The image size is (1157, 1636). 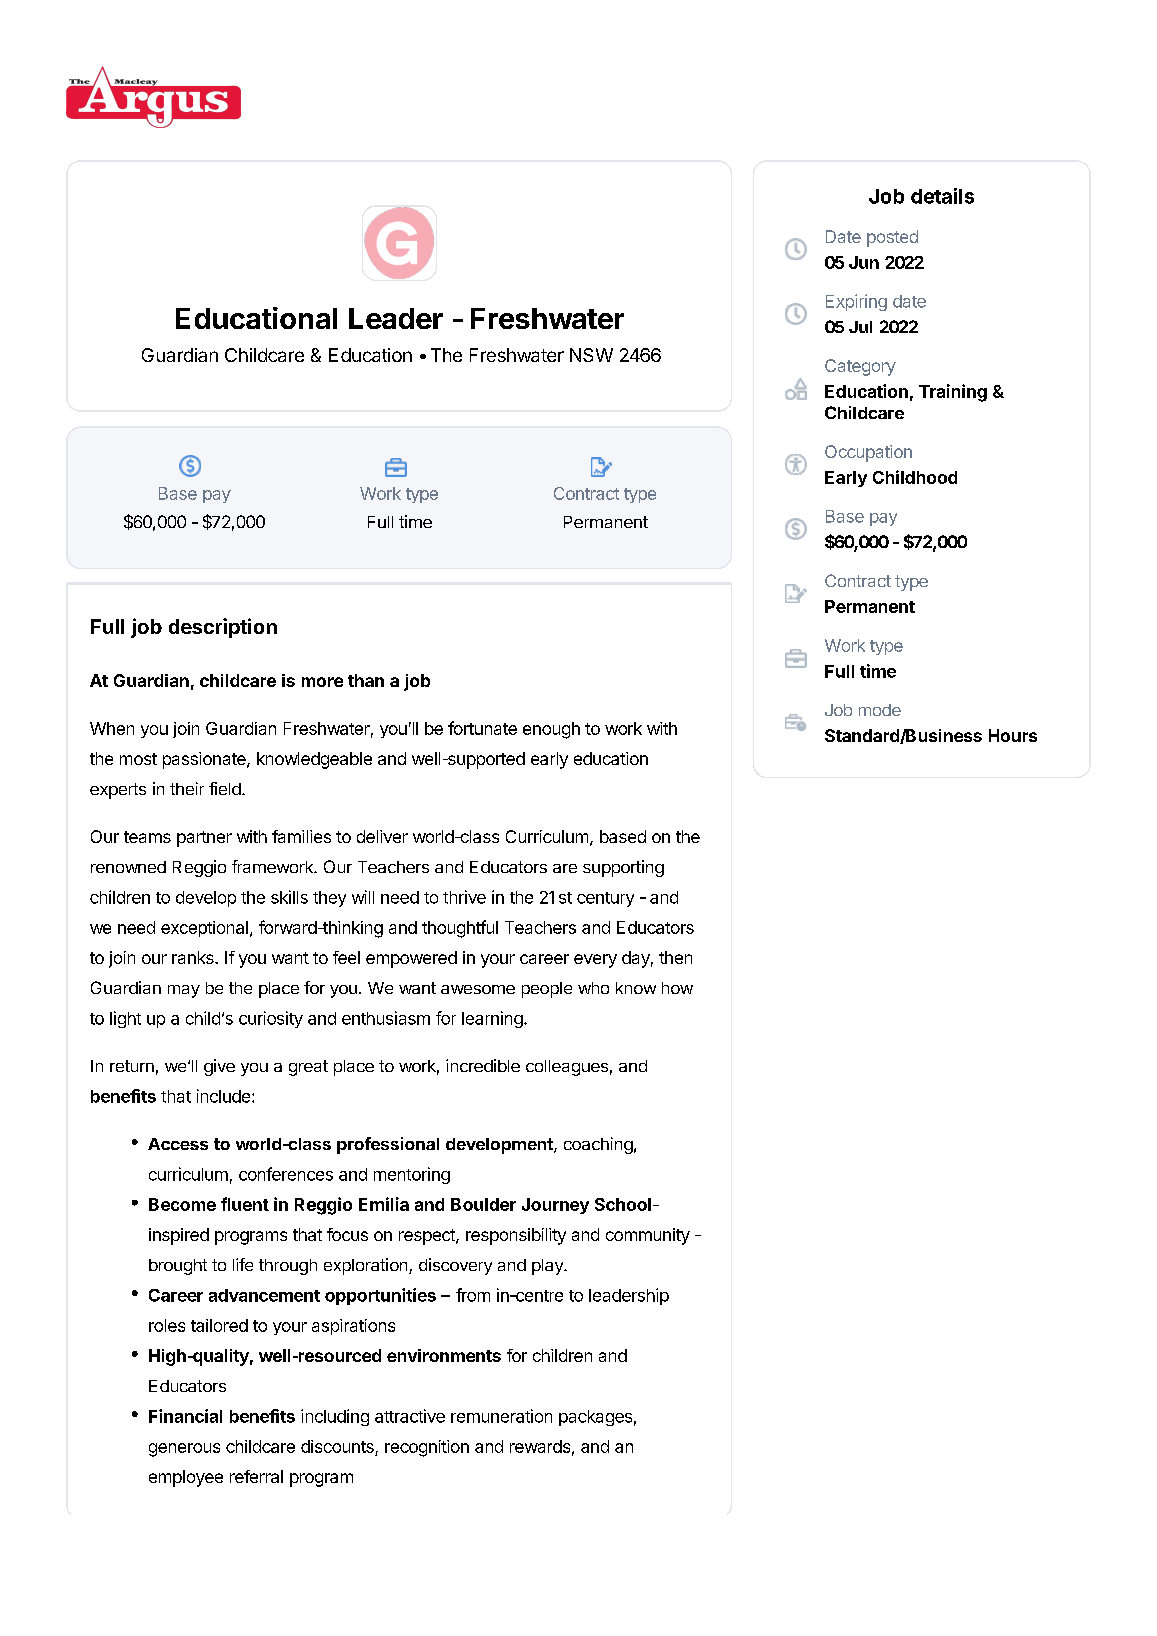 I want to click on Jun, so click(x=864, y=262).
